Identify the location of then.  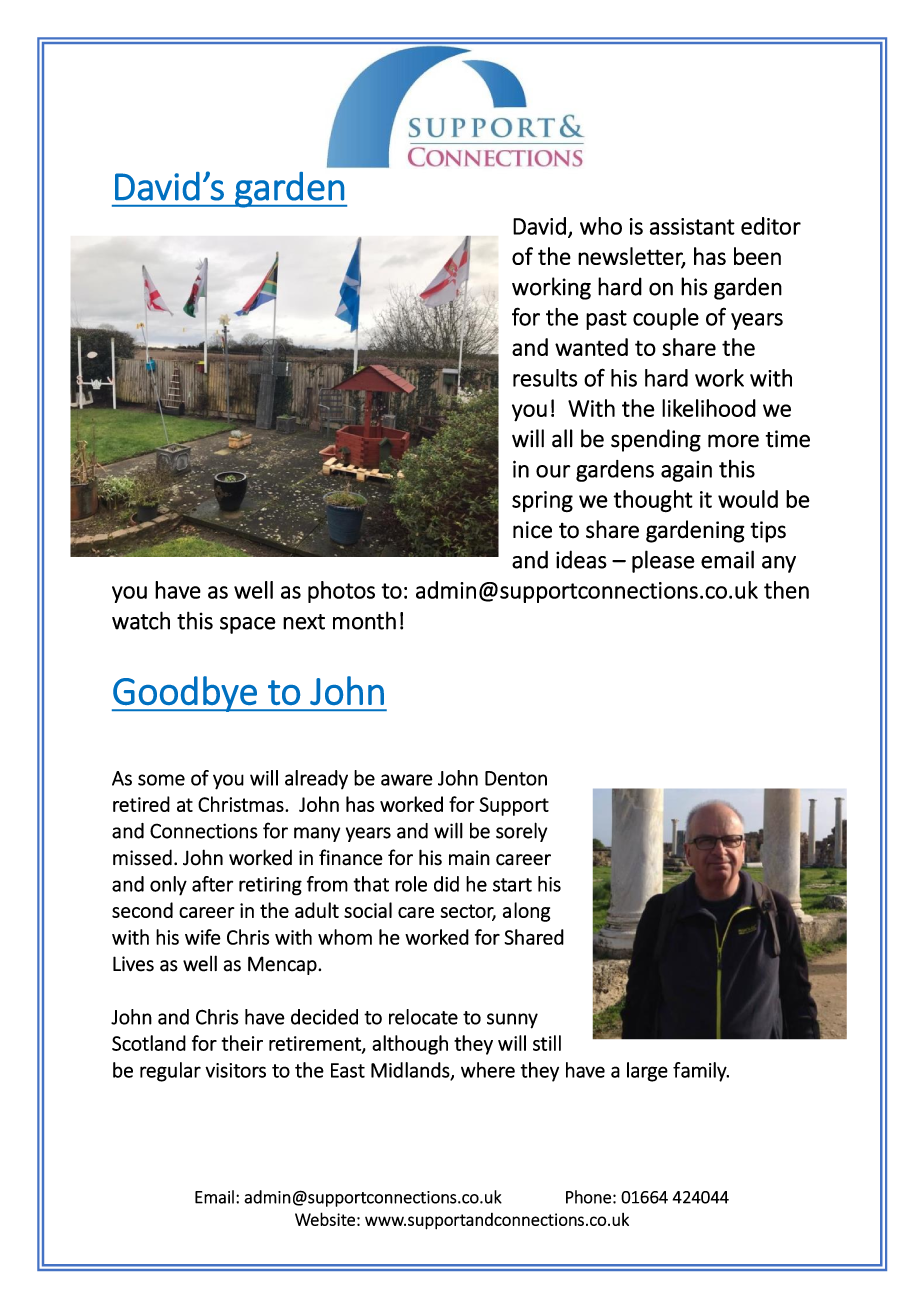
(786, 590).
